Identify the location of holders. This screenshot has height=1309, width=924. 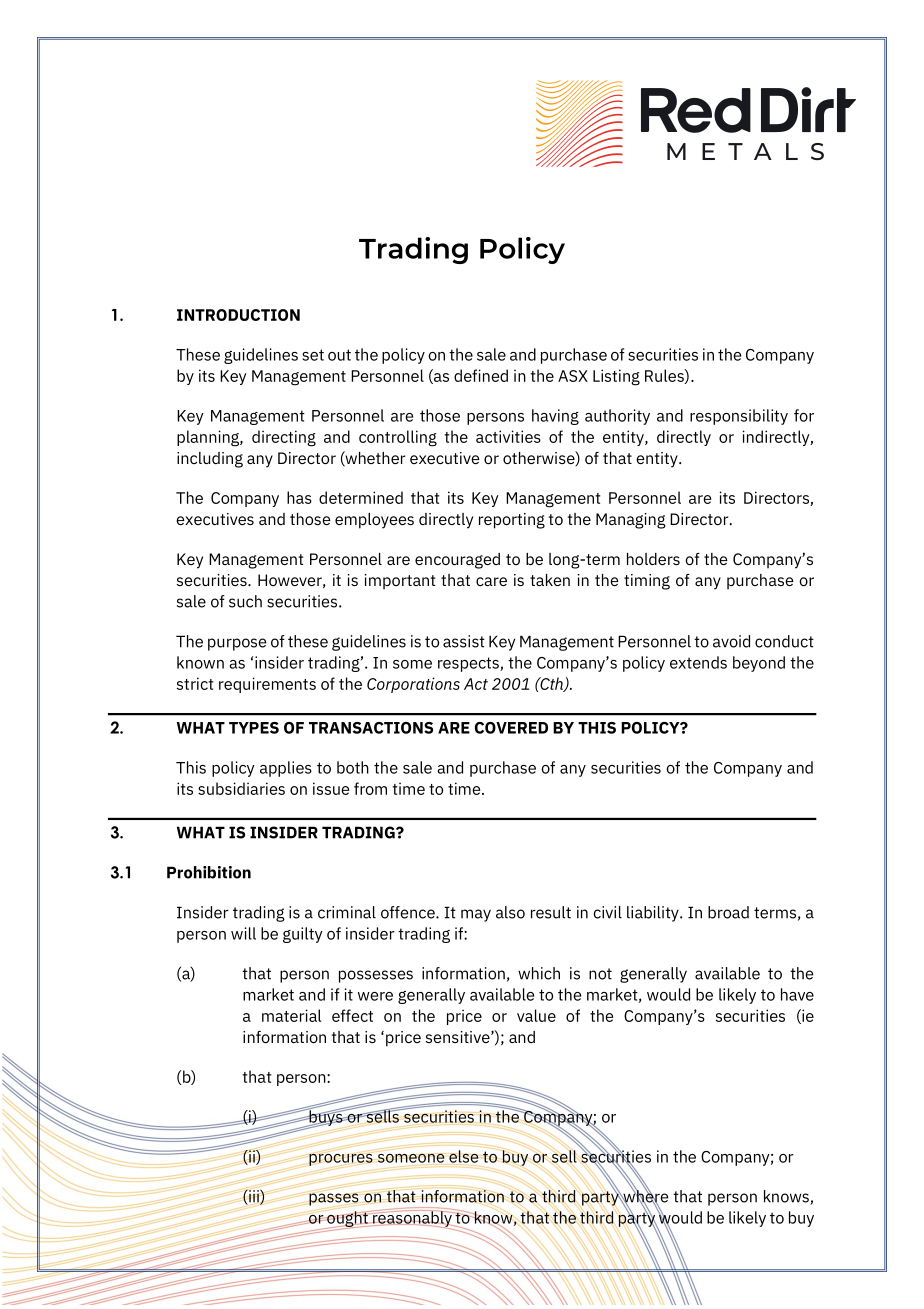
(653, 559).
